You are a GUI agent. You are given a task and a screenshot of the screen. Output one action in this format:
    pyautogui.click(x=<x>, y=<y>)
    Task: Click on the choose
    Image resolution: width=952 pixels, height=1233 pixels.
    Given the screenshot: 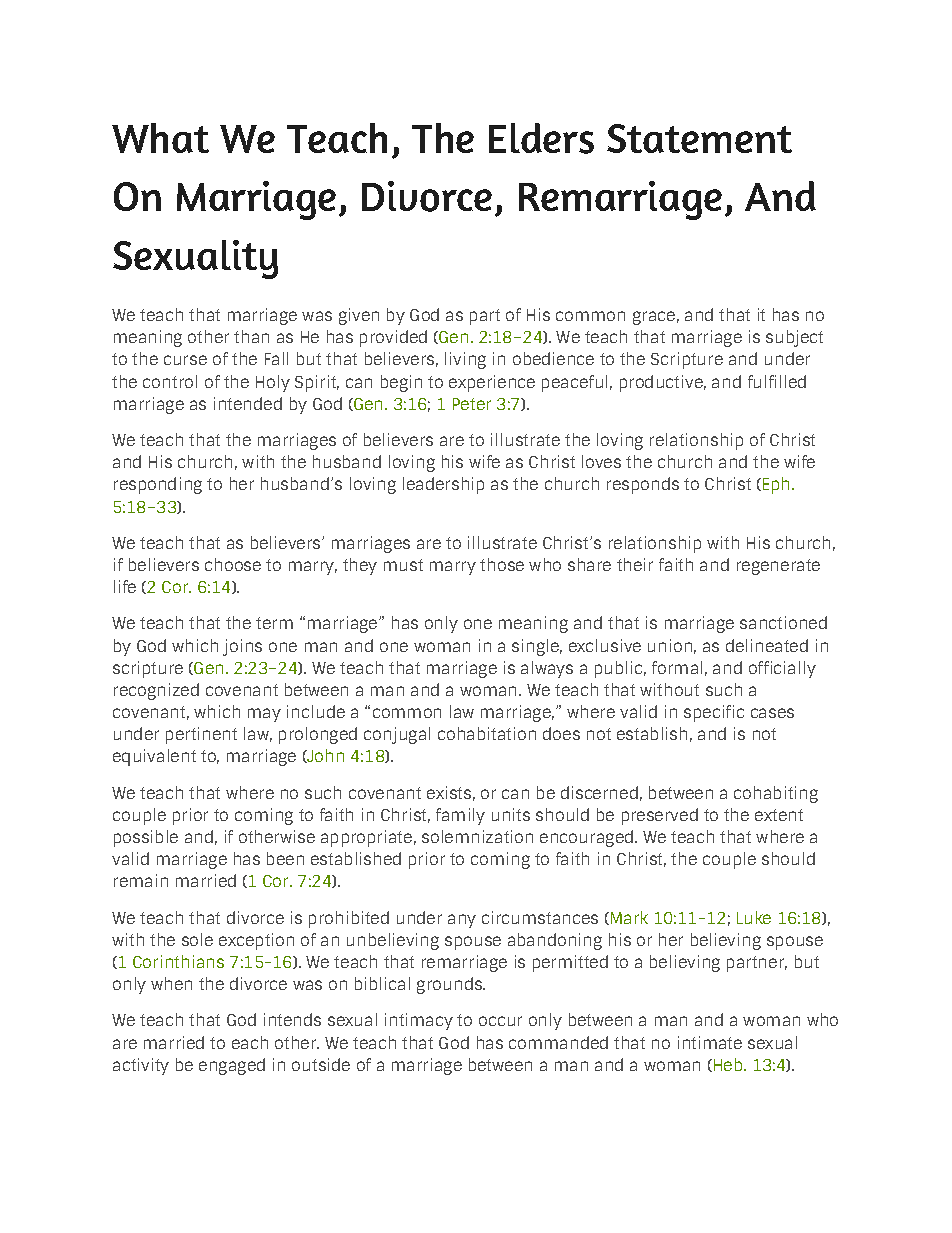 What is the action you would take?
    pyautogui.click(x=233, y=564)
